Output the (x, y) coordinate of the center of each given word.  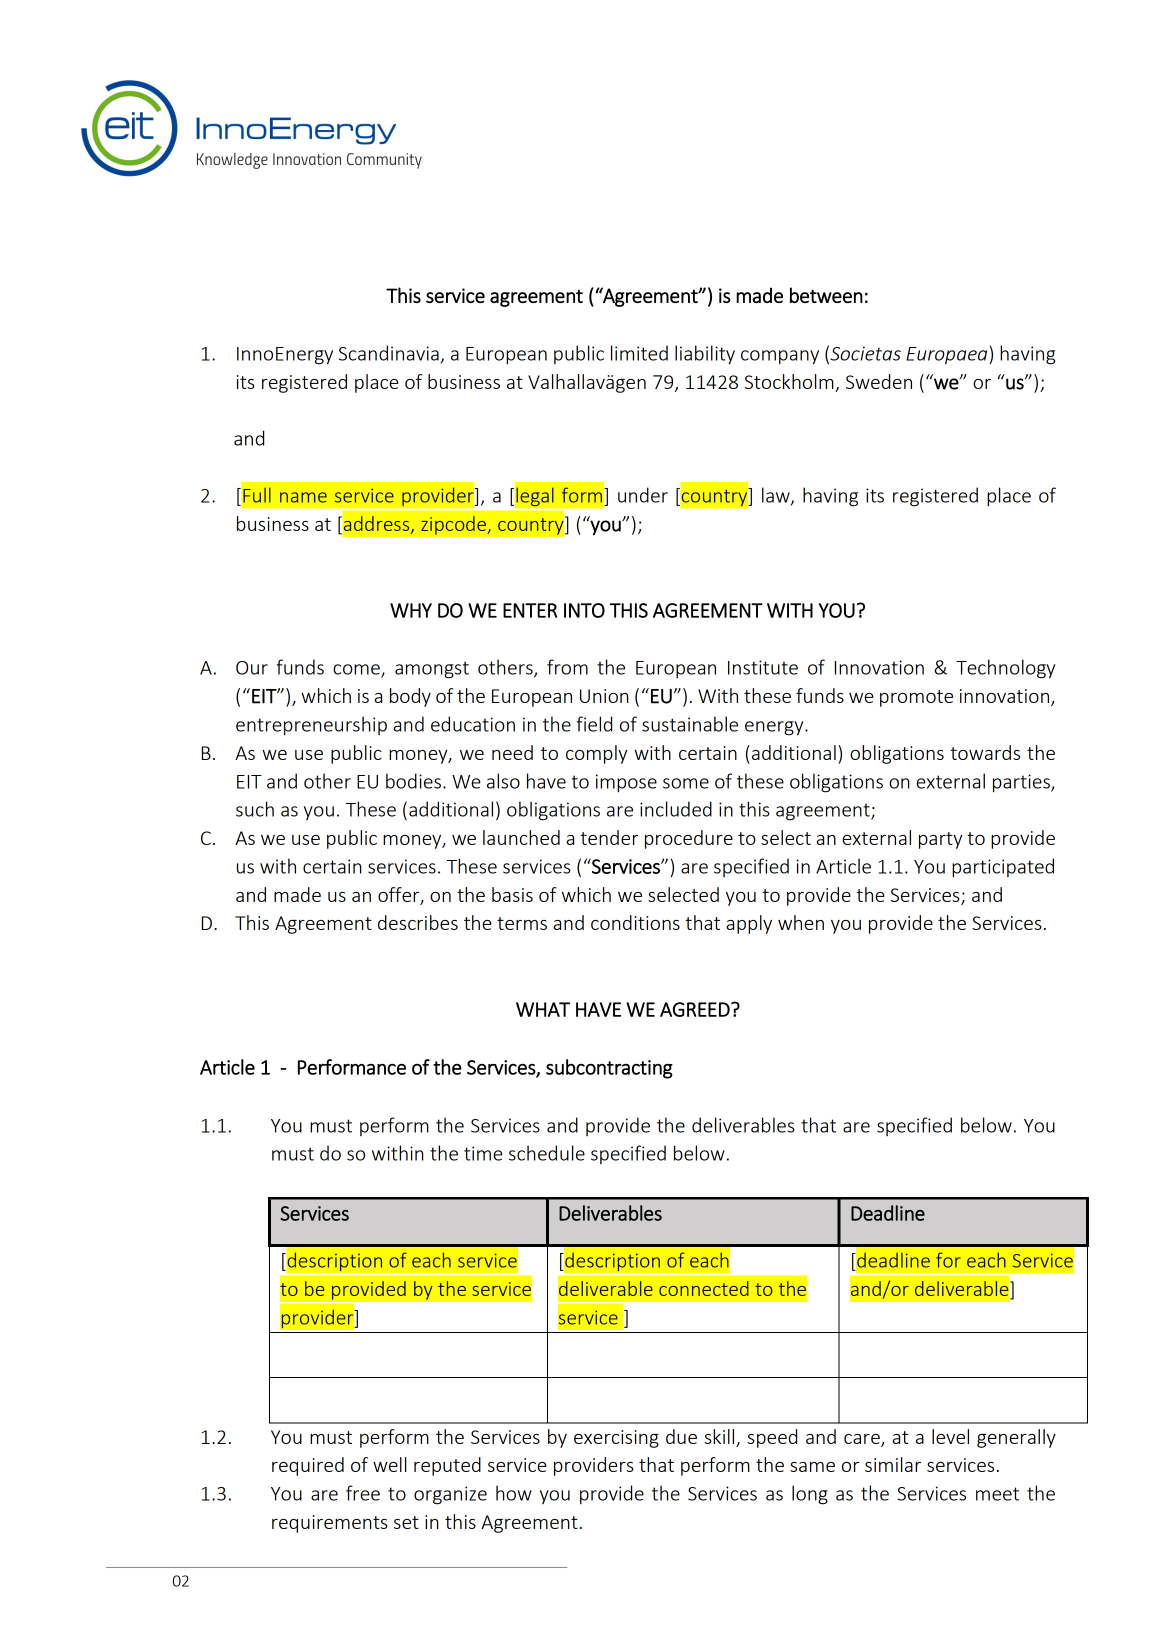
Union (604, 696)
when (801, 922)
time (483, 1153)
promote (916, 698)
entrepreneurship (311, 726)
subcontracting (609, 1069)
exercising (616, 1439)
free (363, 1493)
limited (639, 353)
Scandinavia (389, 353)
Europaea (948, 356)
